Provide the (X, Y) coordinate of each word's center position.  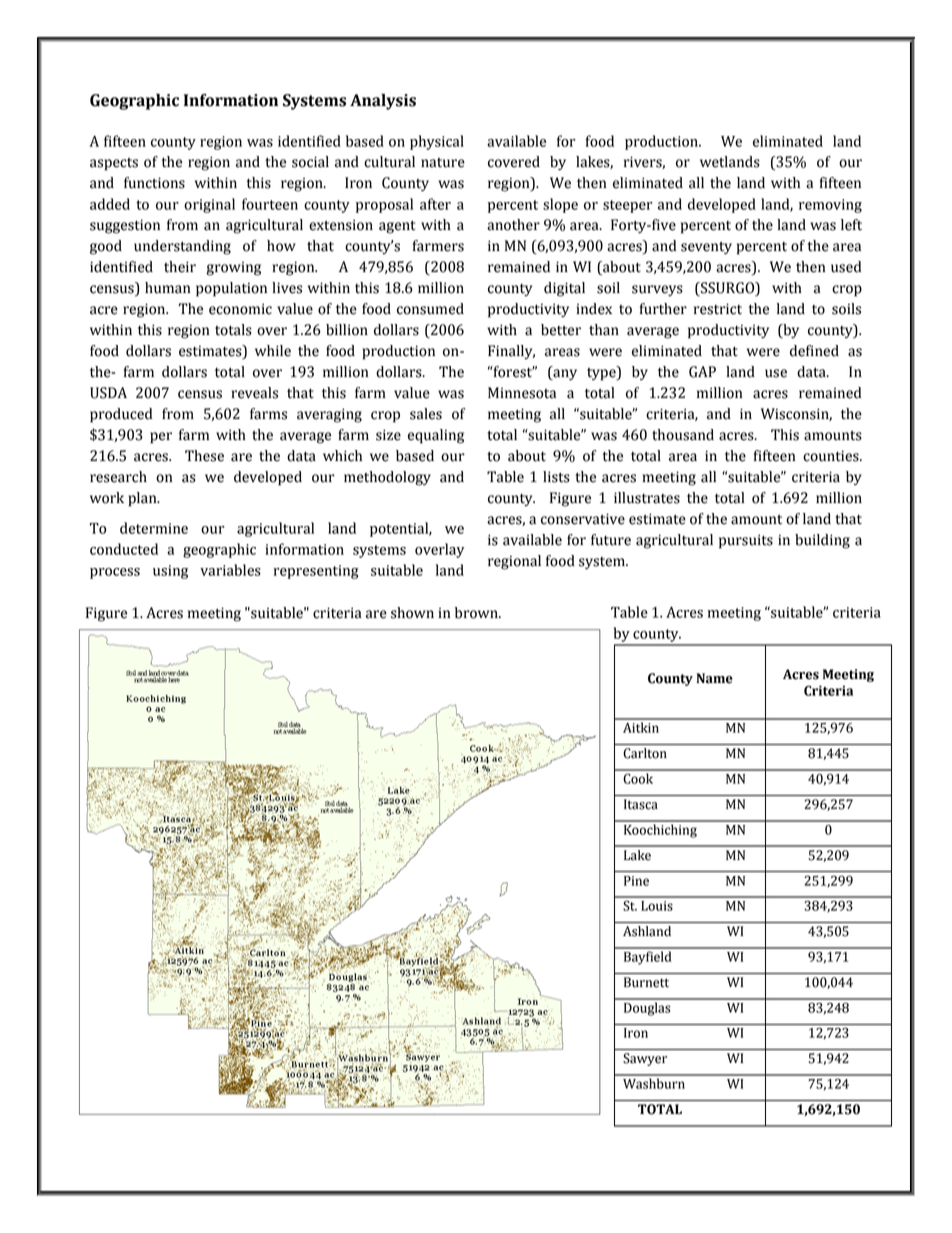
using (170, 572)
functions (154, 183)
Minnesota (522, 393)
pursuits (746, 541)
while (273, 351)
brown (477, 613)
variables (230, 570)
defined (814, 351)
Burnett (646, 982)
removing (830, 206)
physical (437, 142)
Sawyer (645, 1059)
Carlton (645, 753)
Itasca (641, 804)
